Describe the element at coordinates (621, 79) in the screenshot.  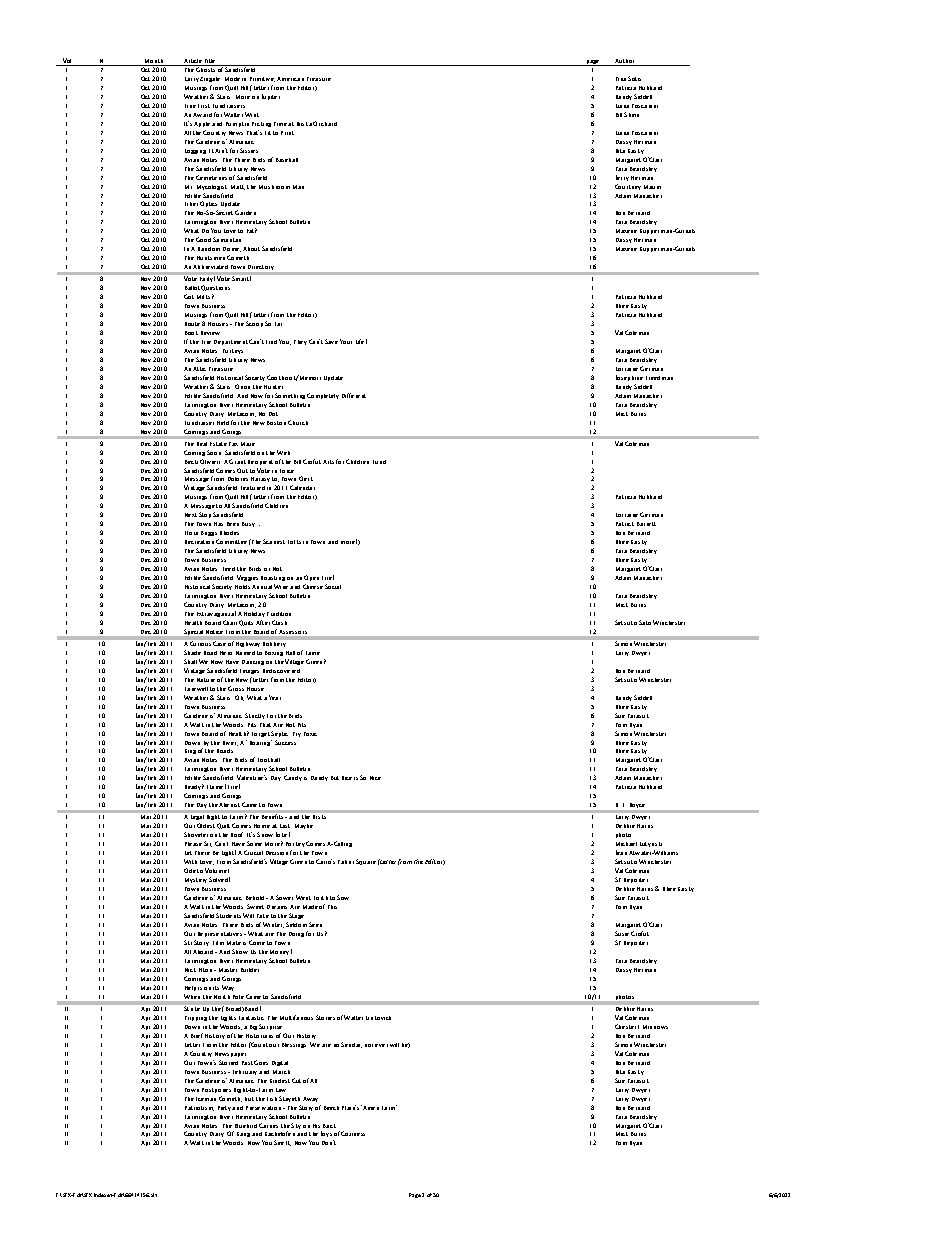
I see `Tina` at that location.
